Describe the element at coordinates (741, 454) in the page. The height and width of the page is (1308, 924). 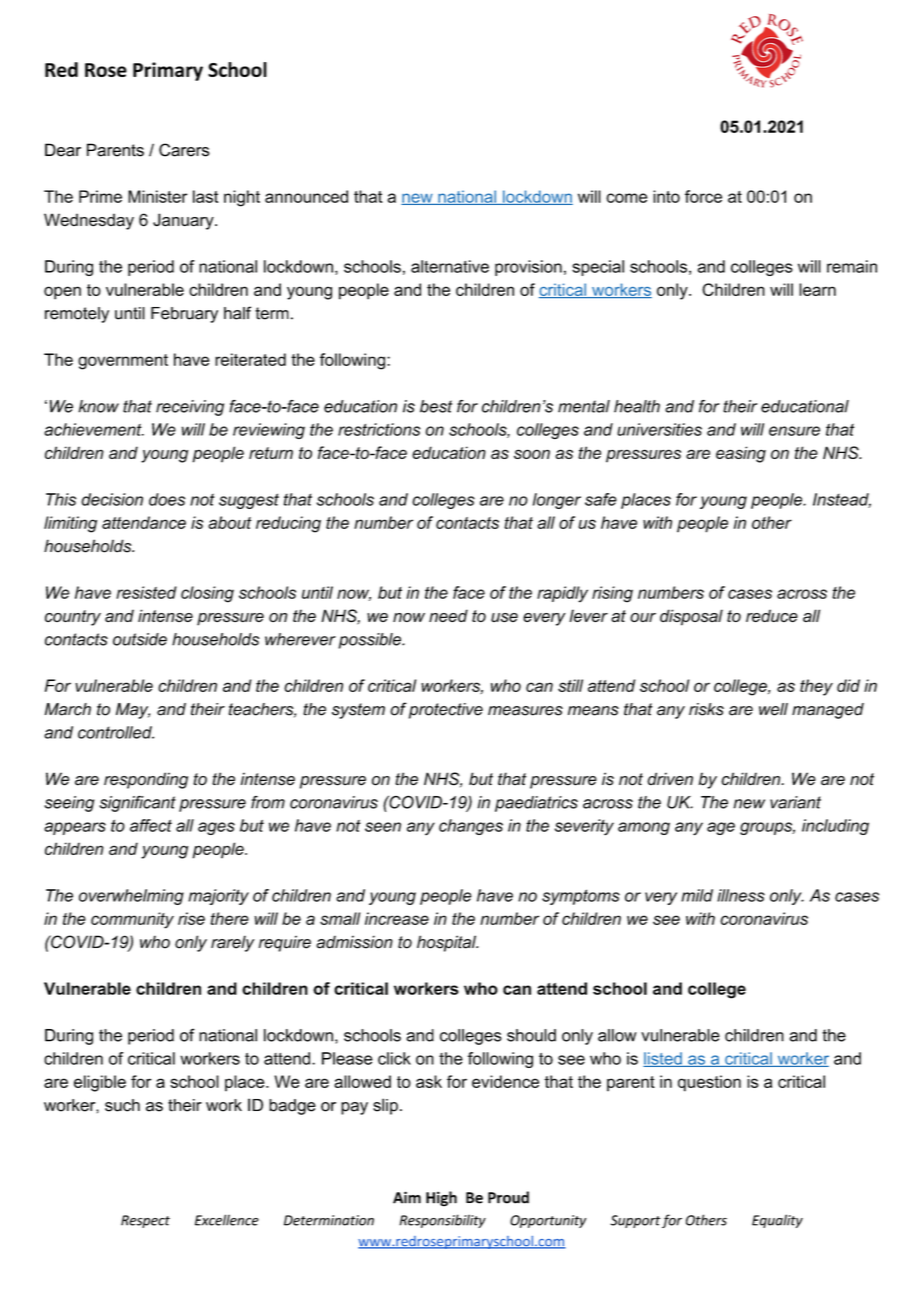
I see `easing` at that location.
